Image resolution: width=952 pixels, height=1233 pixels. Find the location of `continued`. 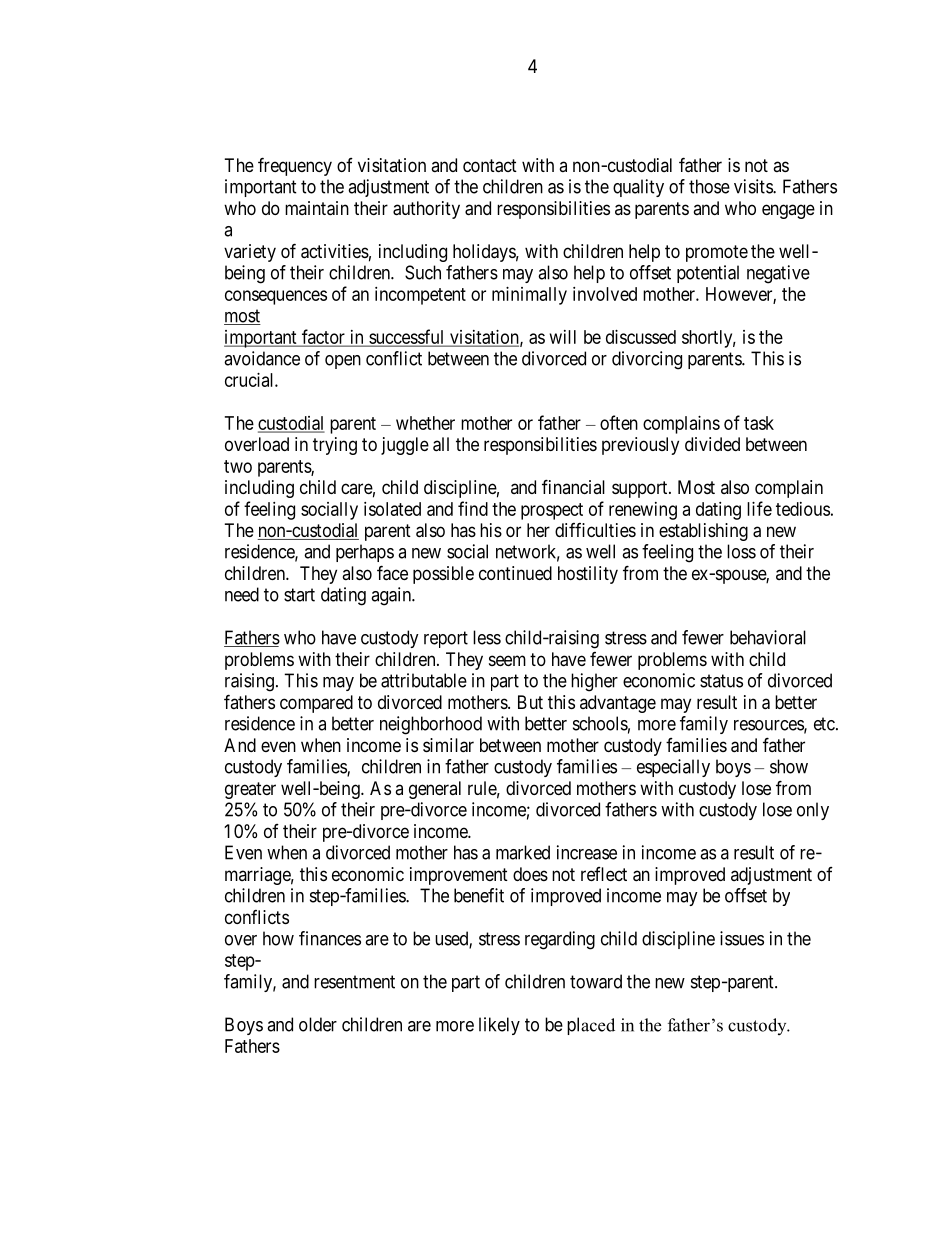

continued is located at coordinates (515, 573).
